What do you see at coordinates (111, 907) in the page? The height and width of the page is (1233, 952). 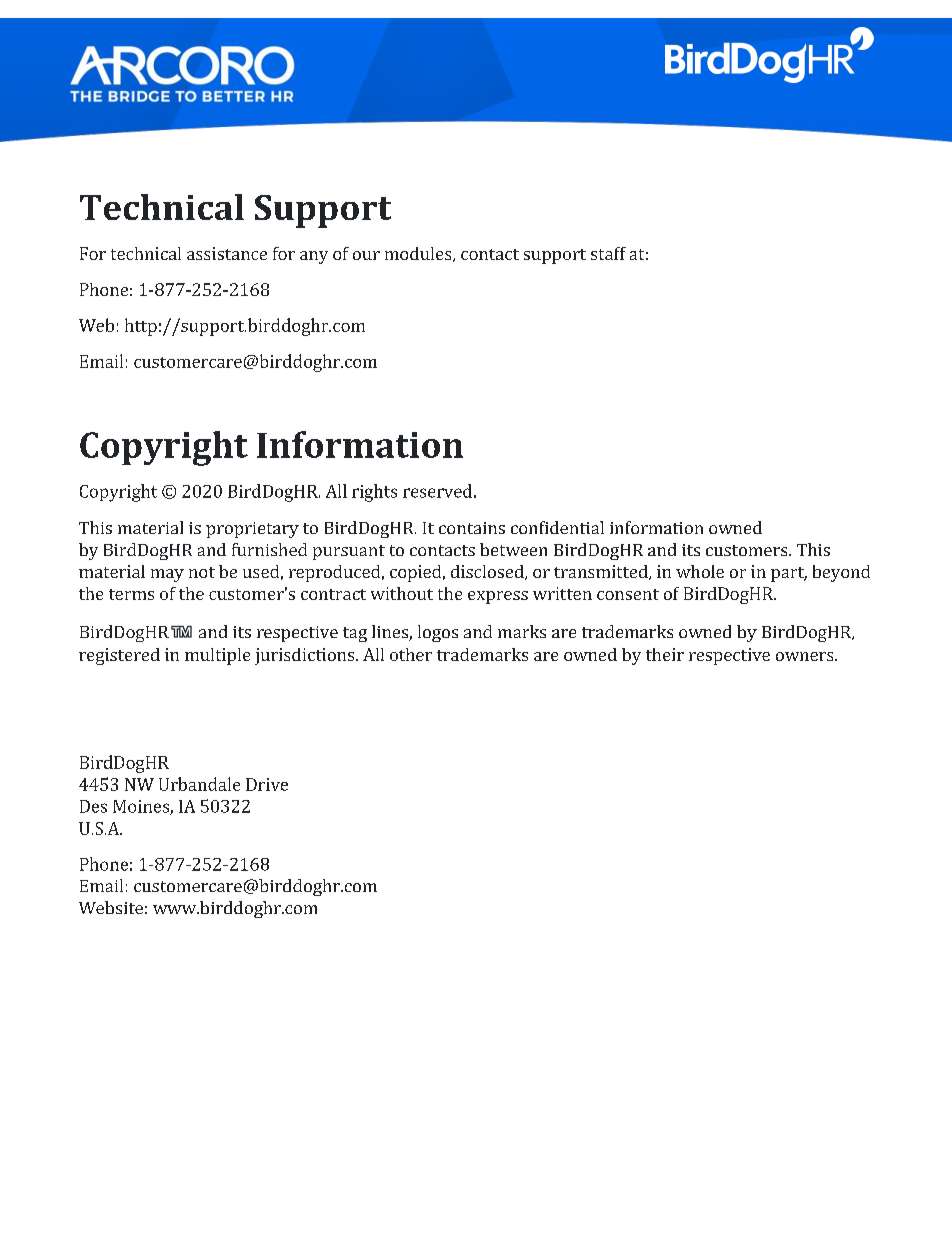 I see `Website` at bounding box center [111, 907].
